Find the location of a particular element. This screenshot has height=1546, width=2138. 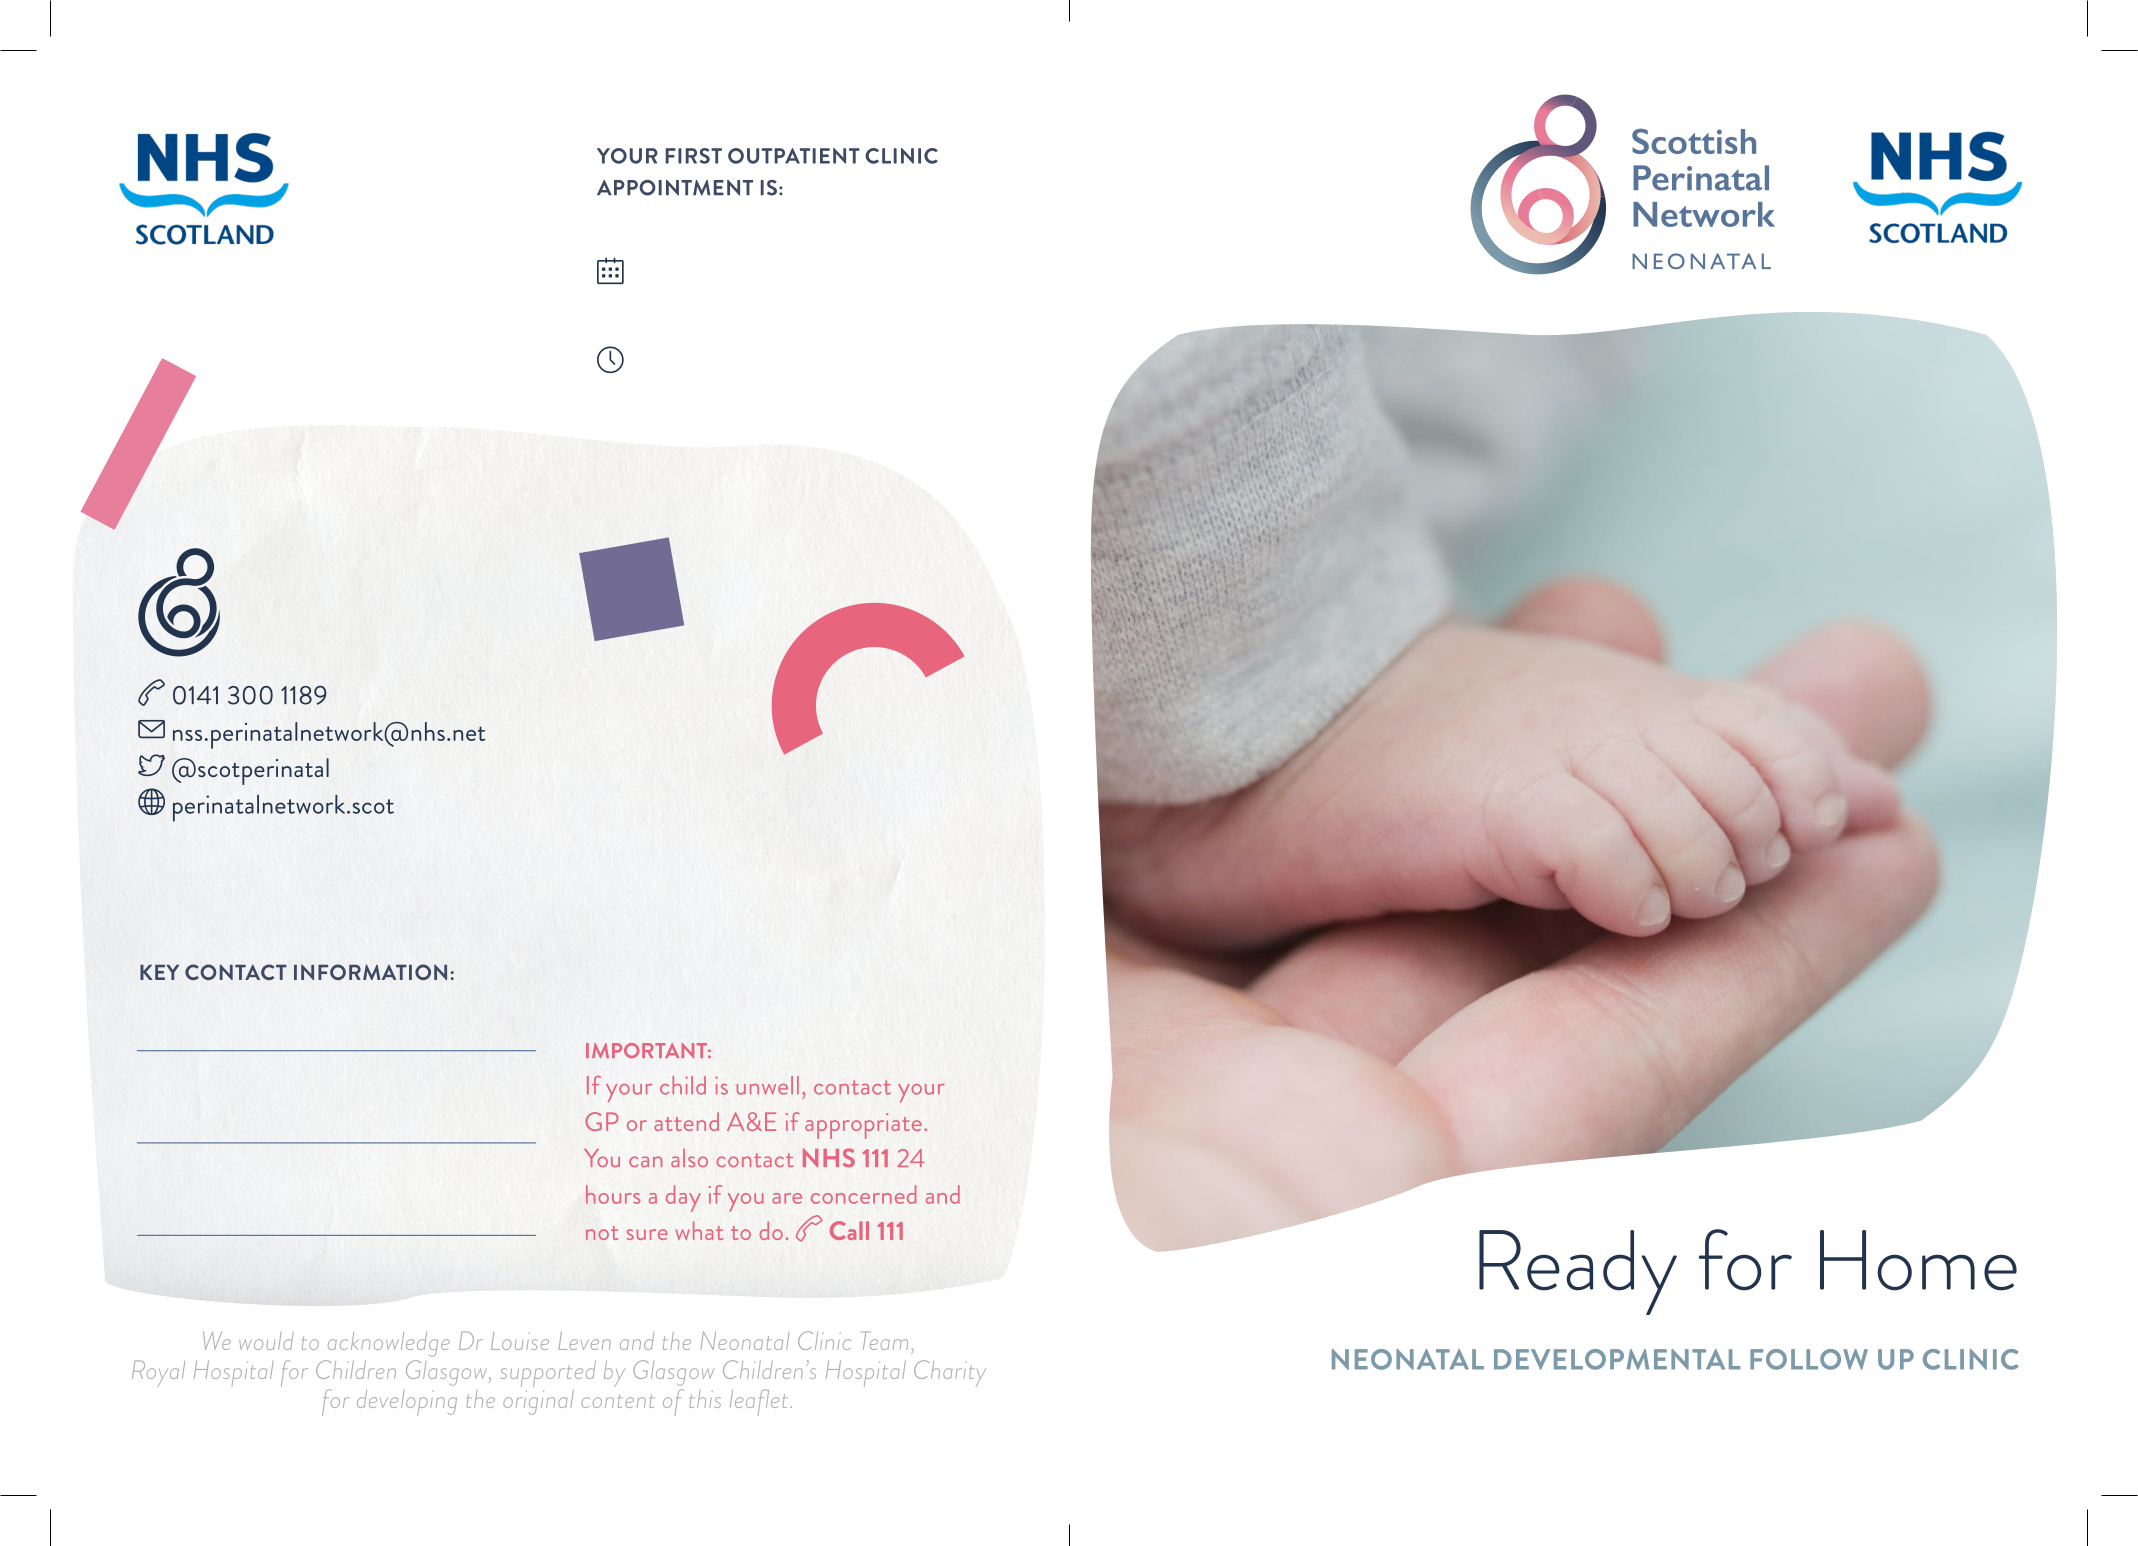

INFORMATION is located at coordinates (370, 972).
